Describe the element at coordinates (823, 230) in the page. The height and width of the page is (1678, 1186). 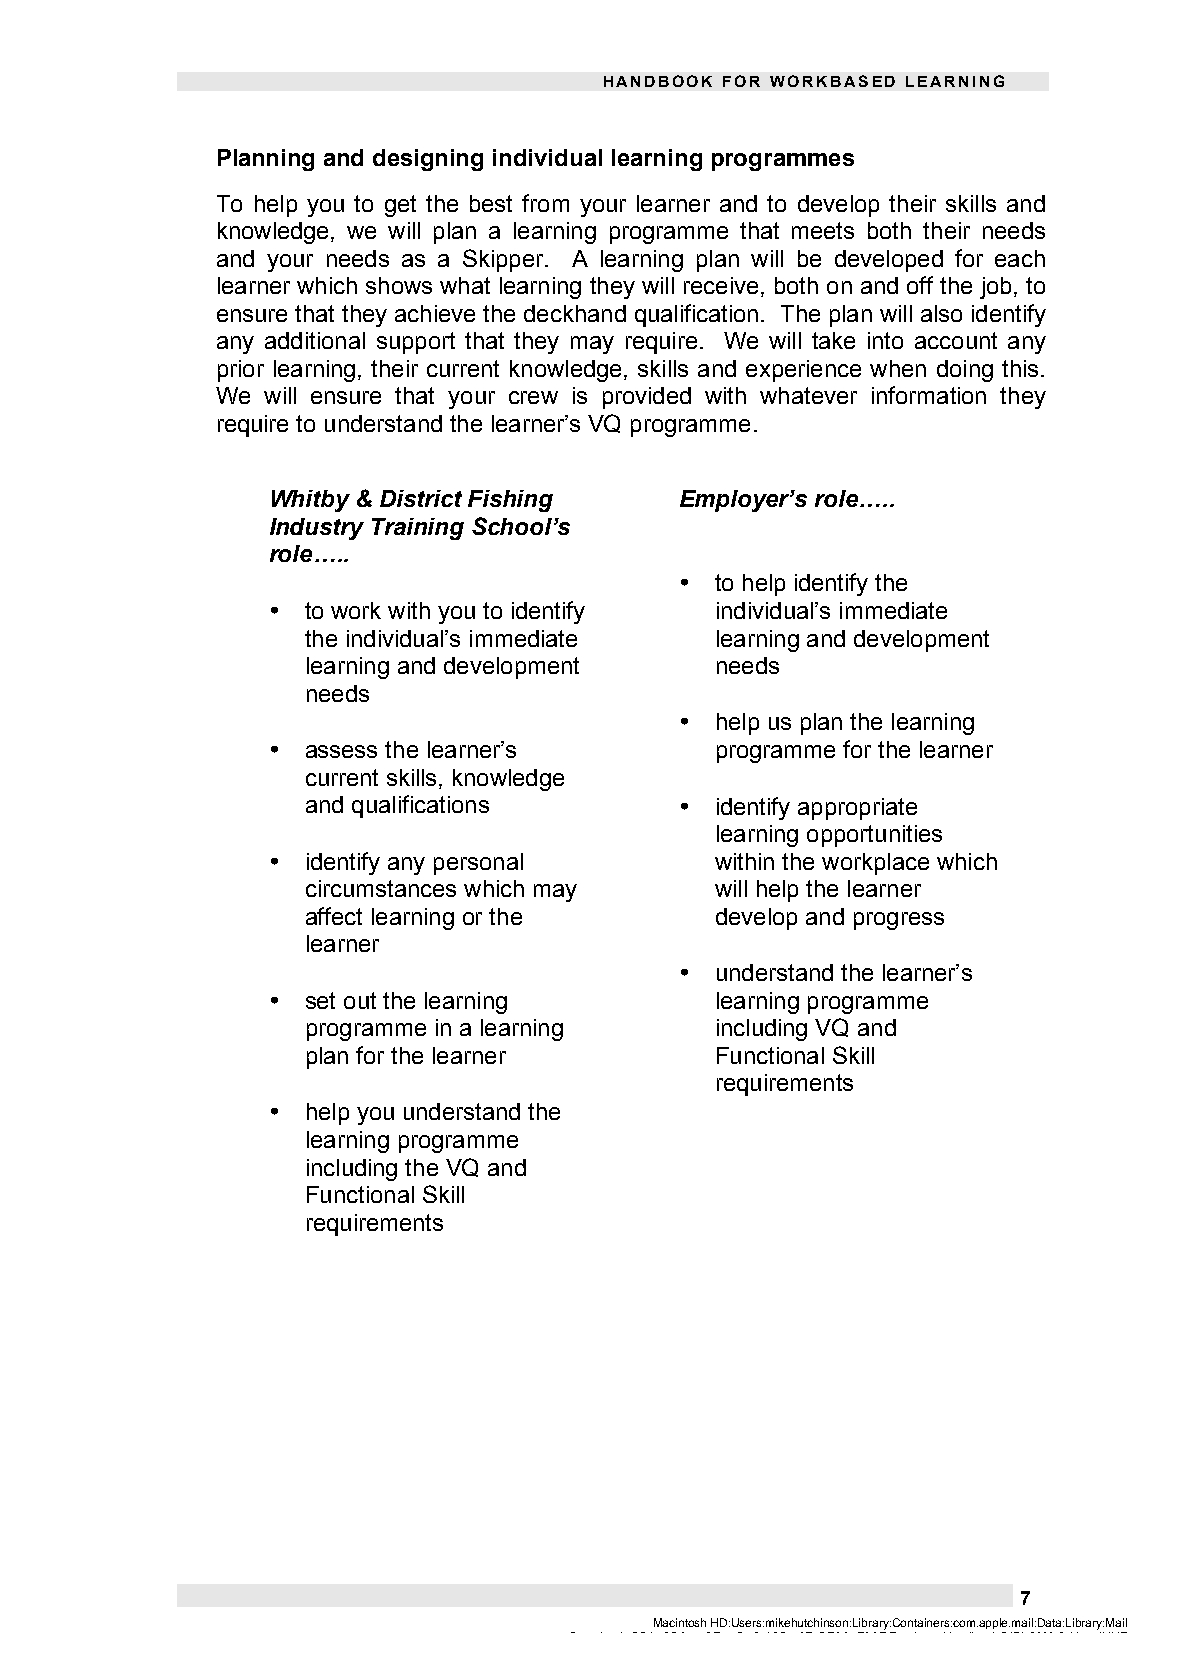
I see `meets` at that location.
